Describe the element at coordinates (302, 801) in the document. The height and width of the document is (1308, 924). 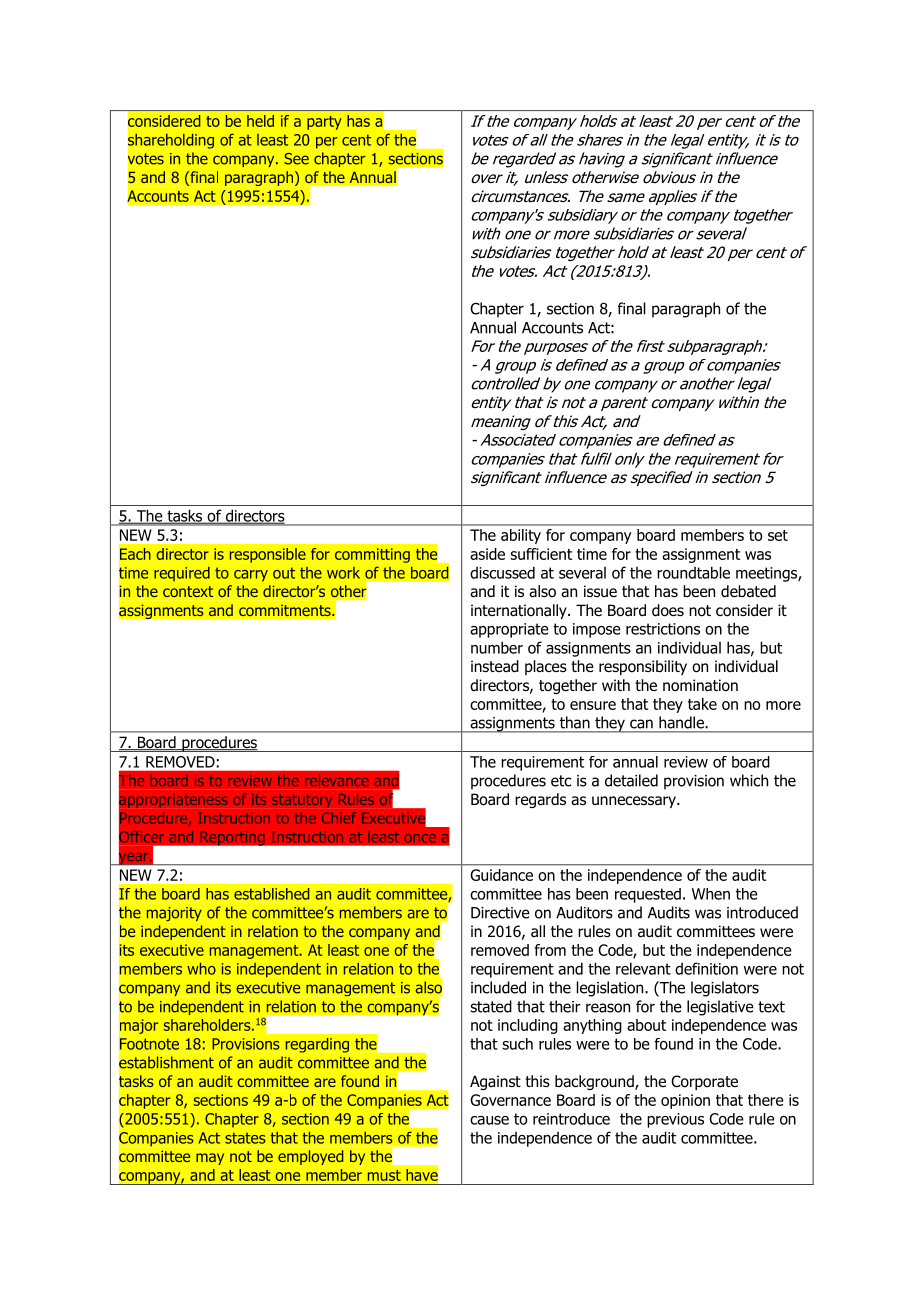
I see `statutory` at that location.
